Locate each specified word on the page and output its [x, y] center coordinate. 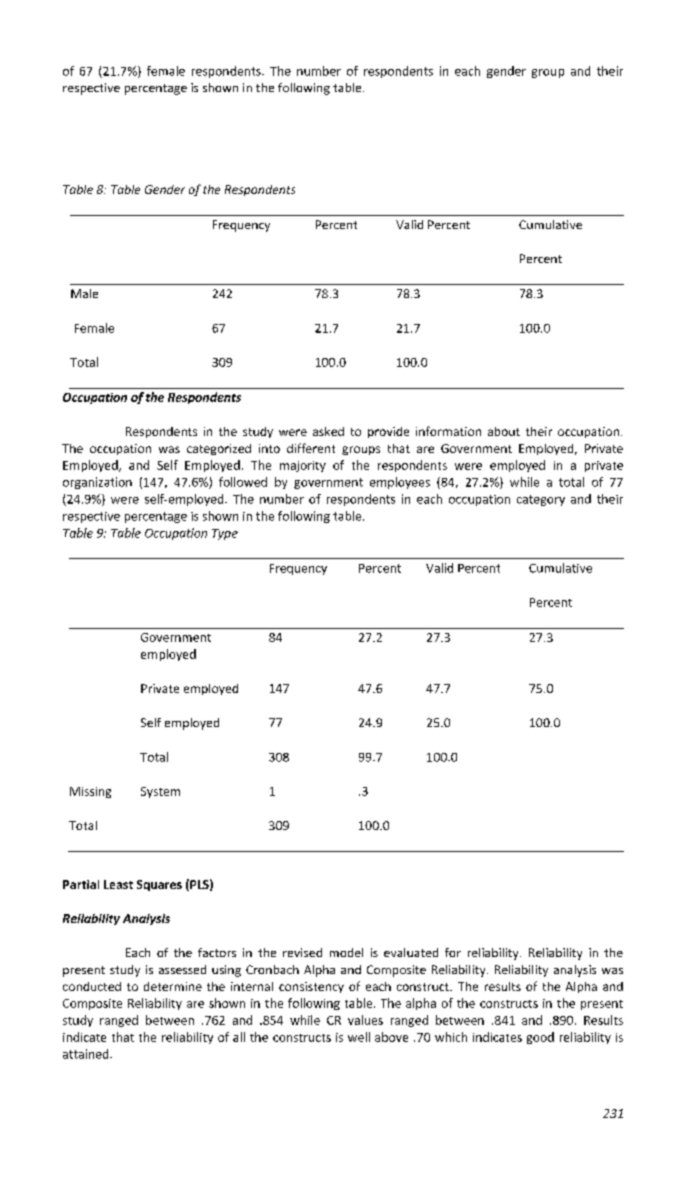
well [359, 1037]
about [504, 431]
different [311, 448]
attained [87, 1054]
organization [97, 483]
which [451, 1037]
